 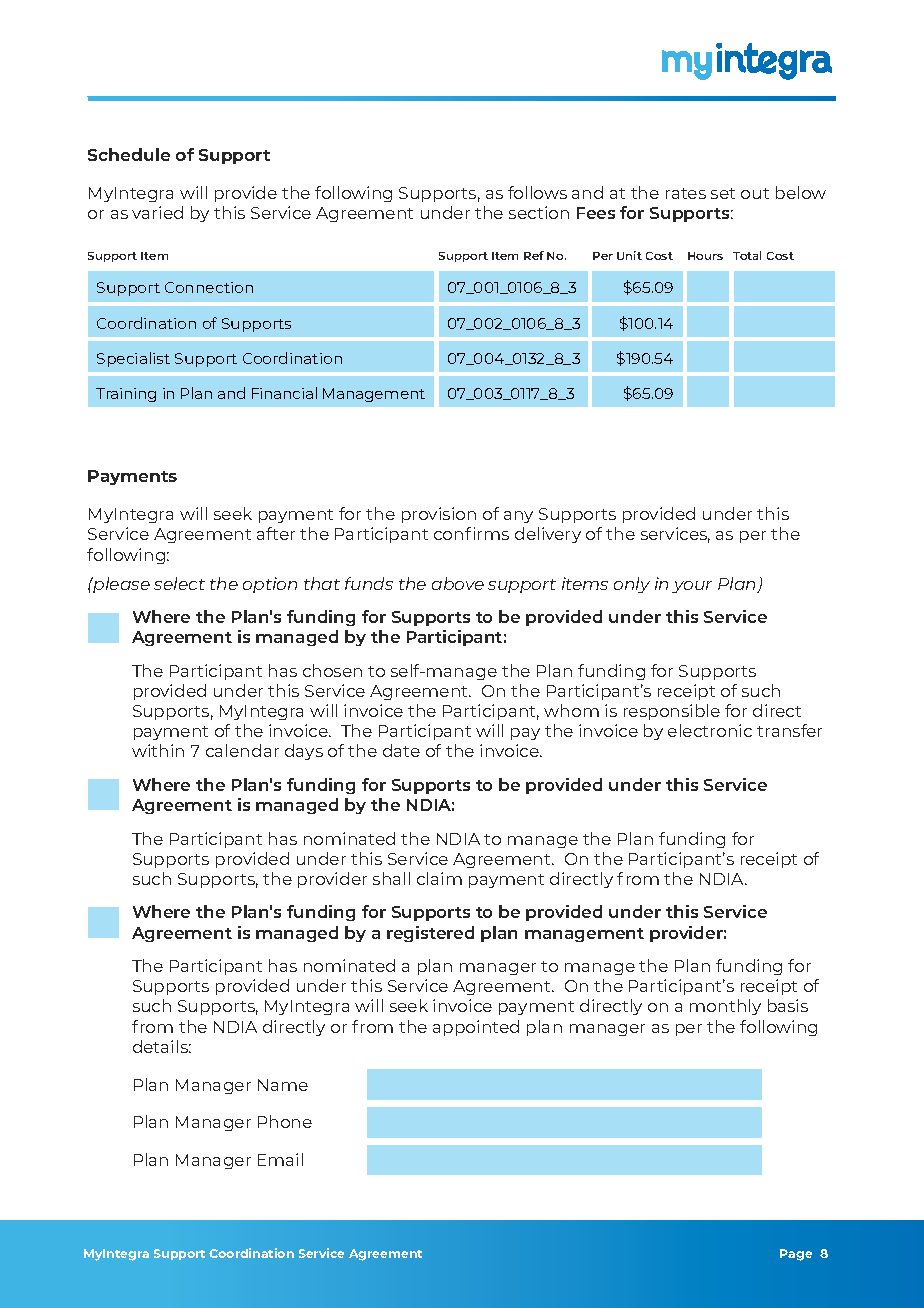 What do you see at coordinates (157, 212) in the document?
I see `varied` at bounding box center [157, 212].
